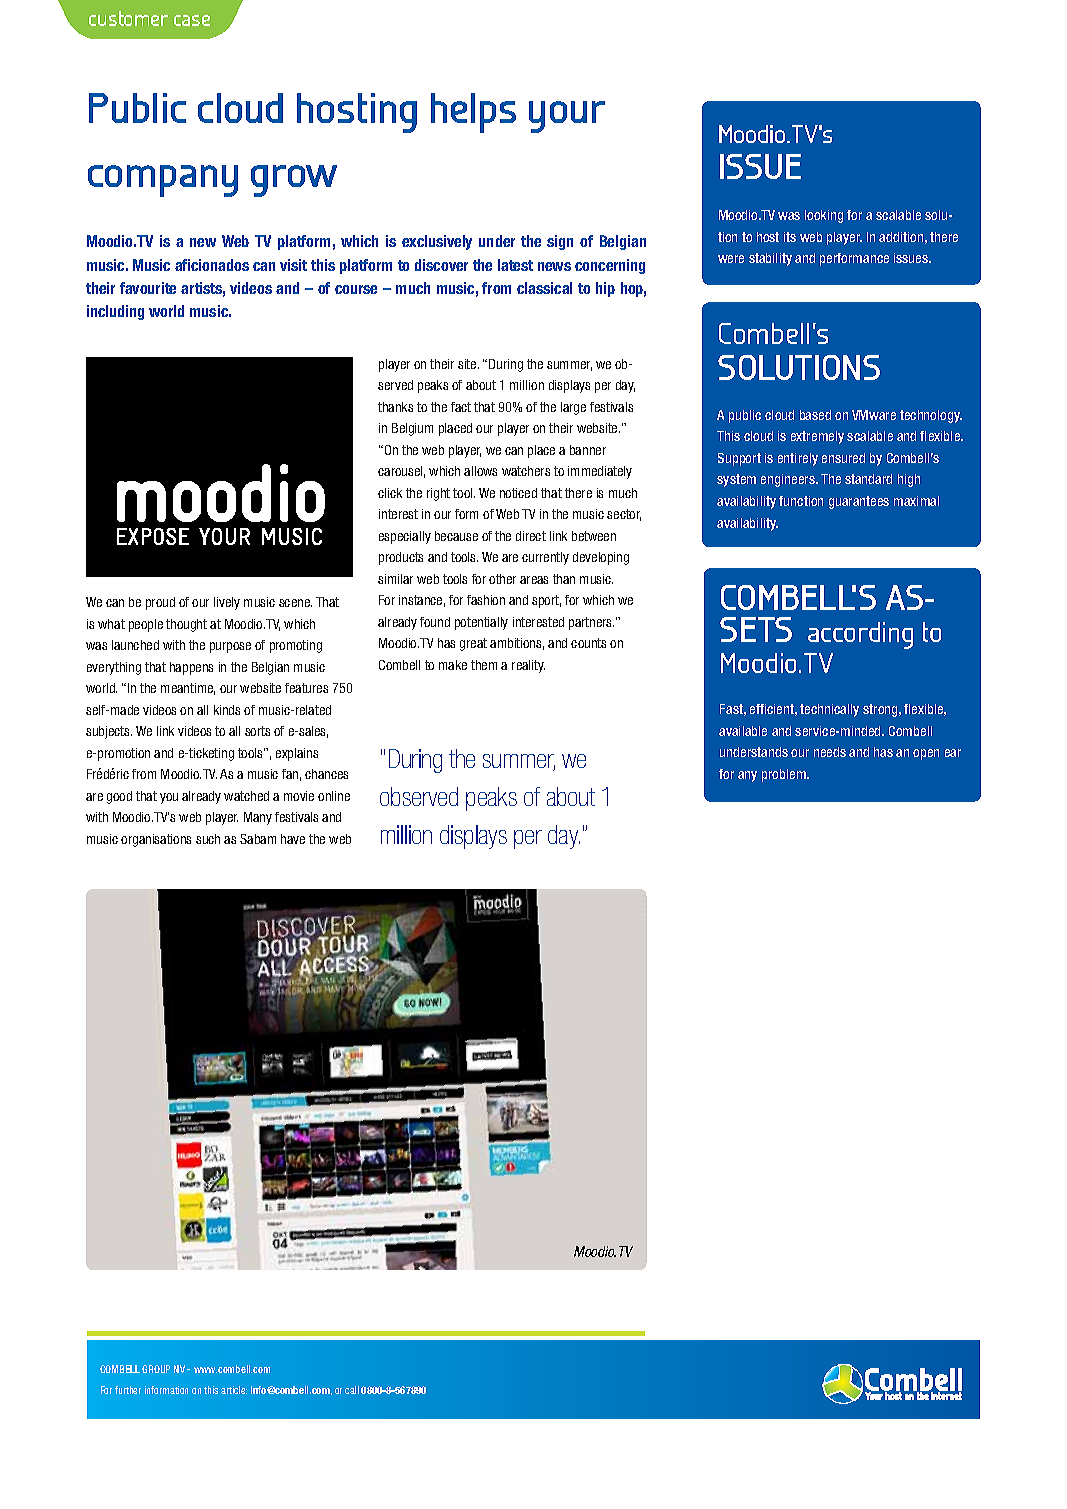 The image size is (1067, 1509). I want to click on your, so click(567, 117).
